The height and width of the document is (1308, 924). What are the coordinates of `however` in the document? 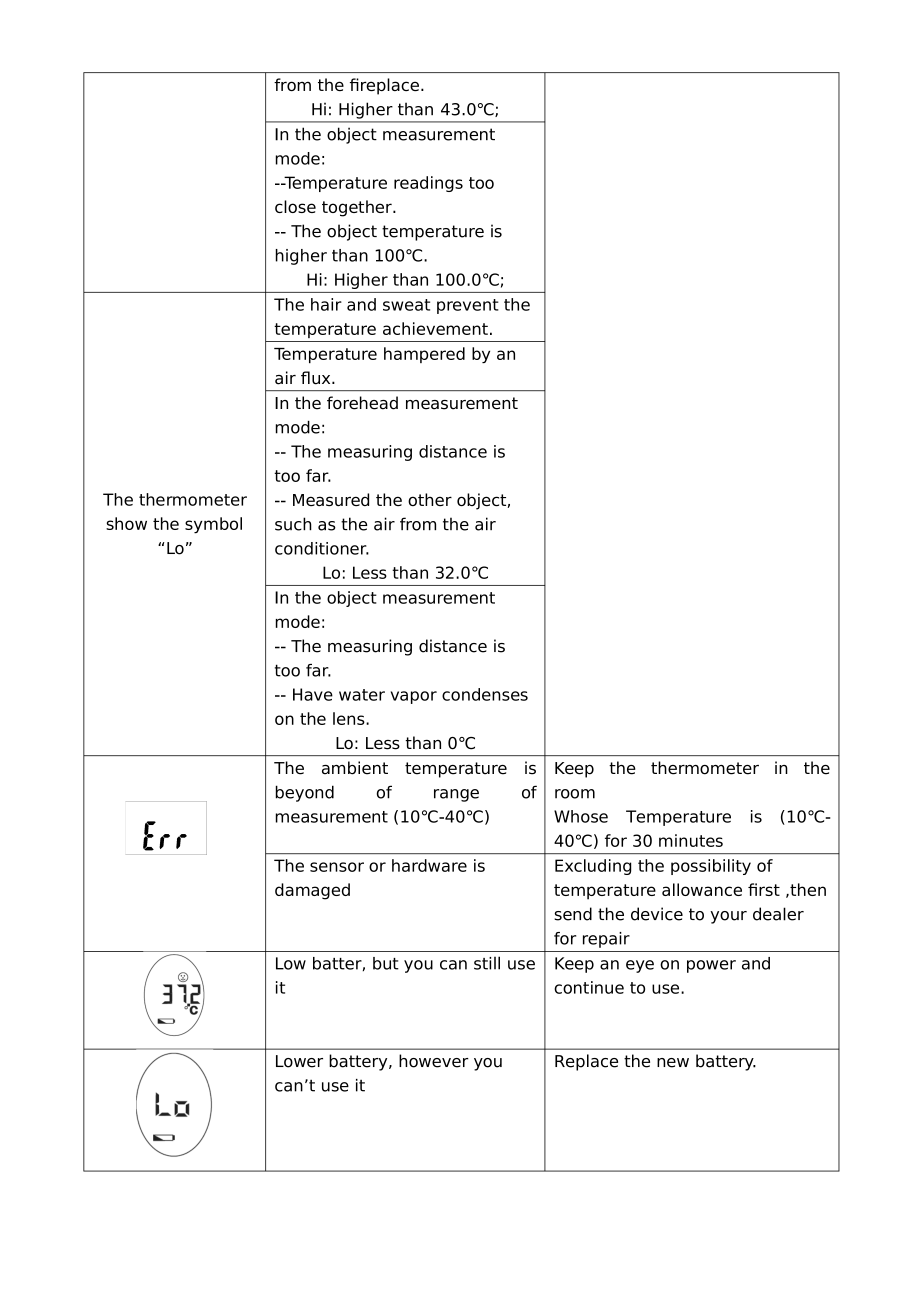 It's located at (434, 1061).
